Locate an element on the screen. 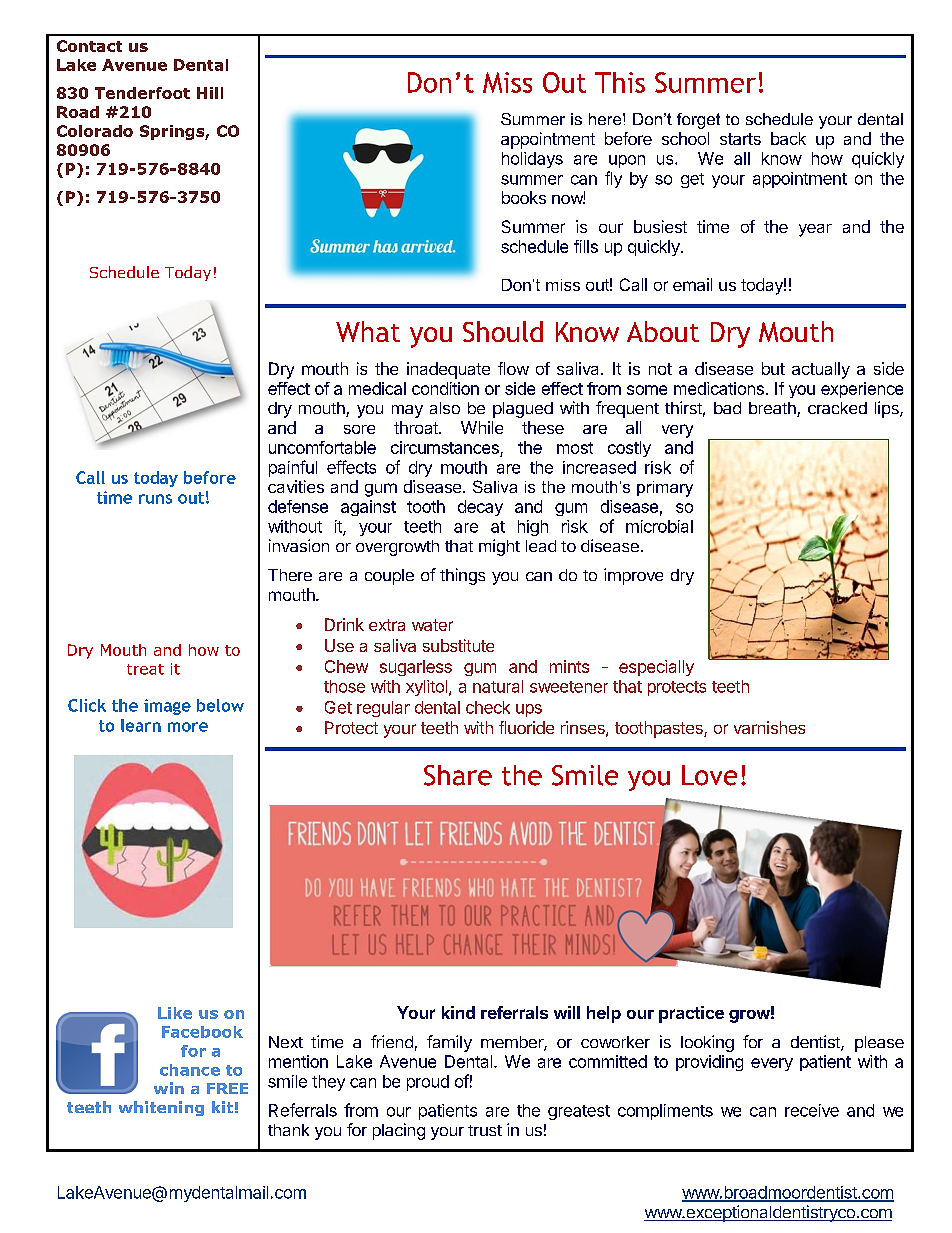 This screenshot has width=952, height=1233. things is located at coordinates (462, 576).
